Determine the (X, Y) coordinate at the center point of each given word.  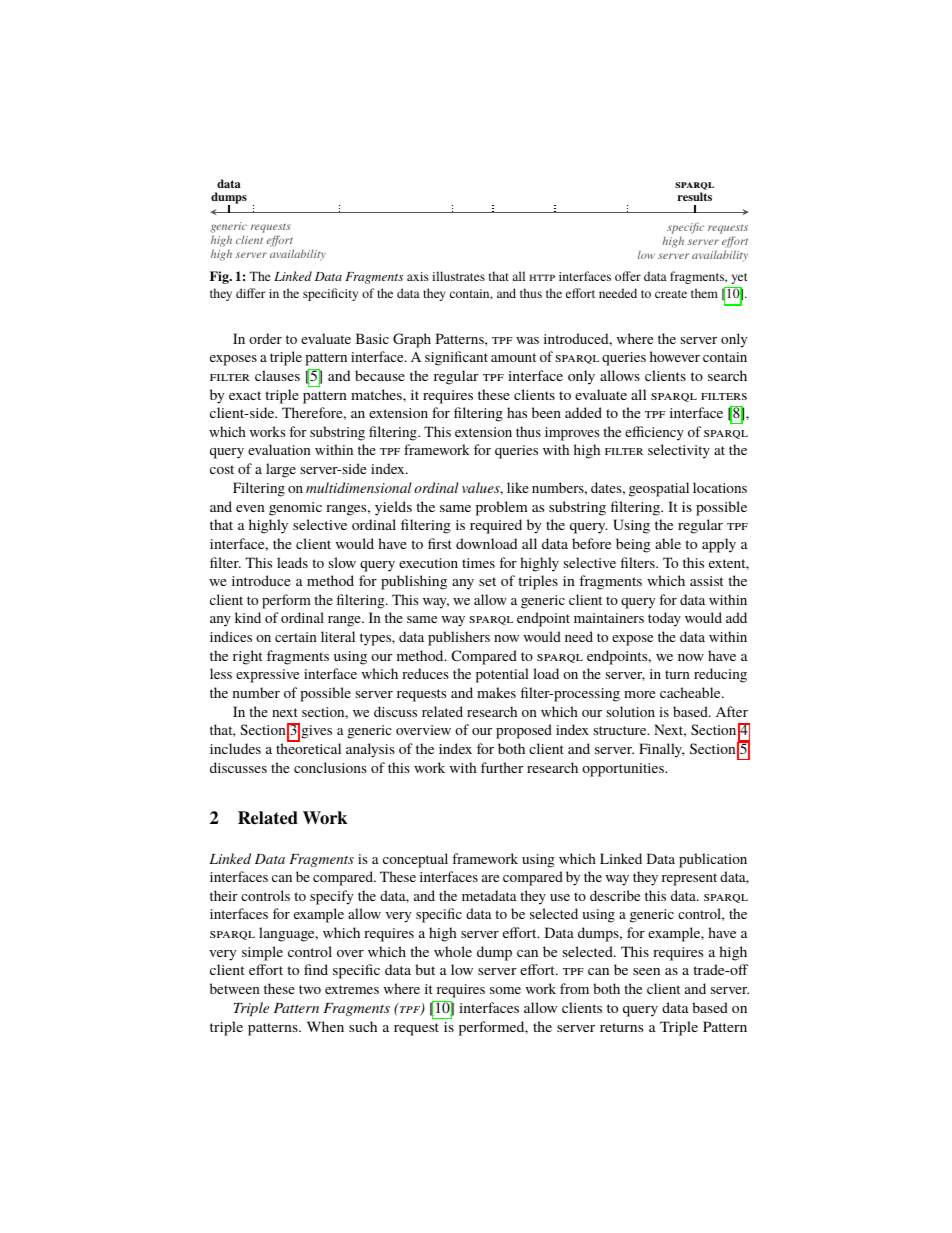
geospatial (659, 489)
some (505, 990)
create (671, 294)
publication (713, 860)
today (664, 619)
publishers (459, 638)
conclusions (330, 767)
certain (296, 637)
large (281, 470)
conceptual (415, 860)
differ (251, 293)
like (518, 487)
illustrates (458, 276)
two (310, 989)
